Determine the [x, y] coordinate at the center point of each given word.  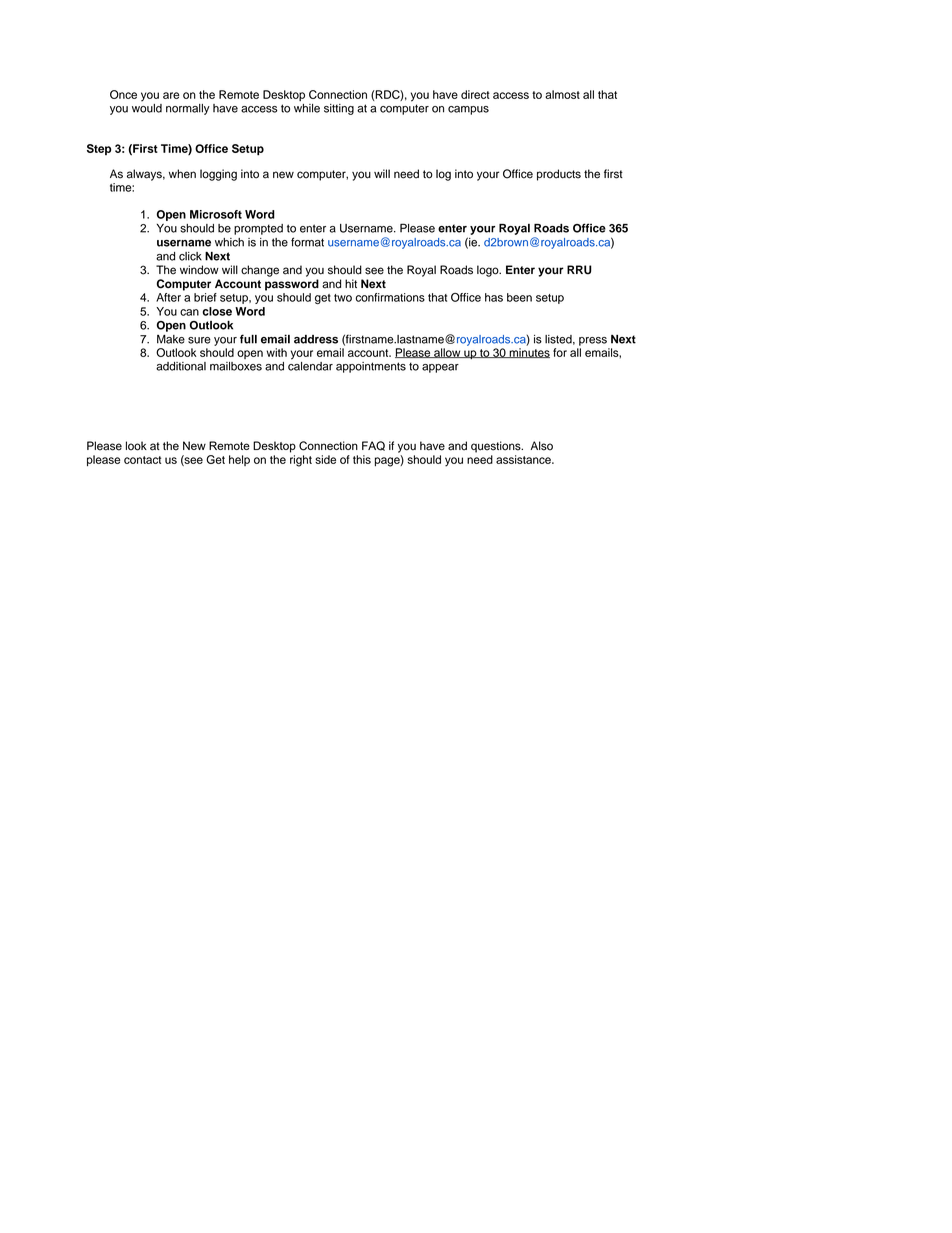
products [559, 175]
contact [142, 460]
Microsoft [216, 214]
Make [171, 339]
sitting [339, 109]
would [147, 107]
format [307, 242]
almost [562, 94]
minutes [528, 353]
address [316, 339]
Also [541, 446]
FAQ [373, 446]
